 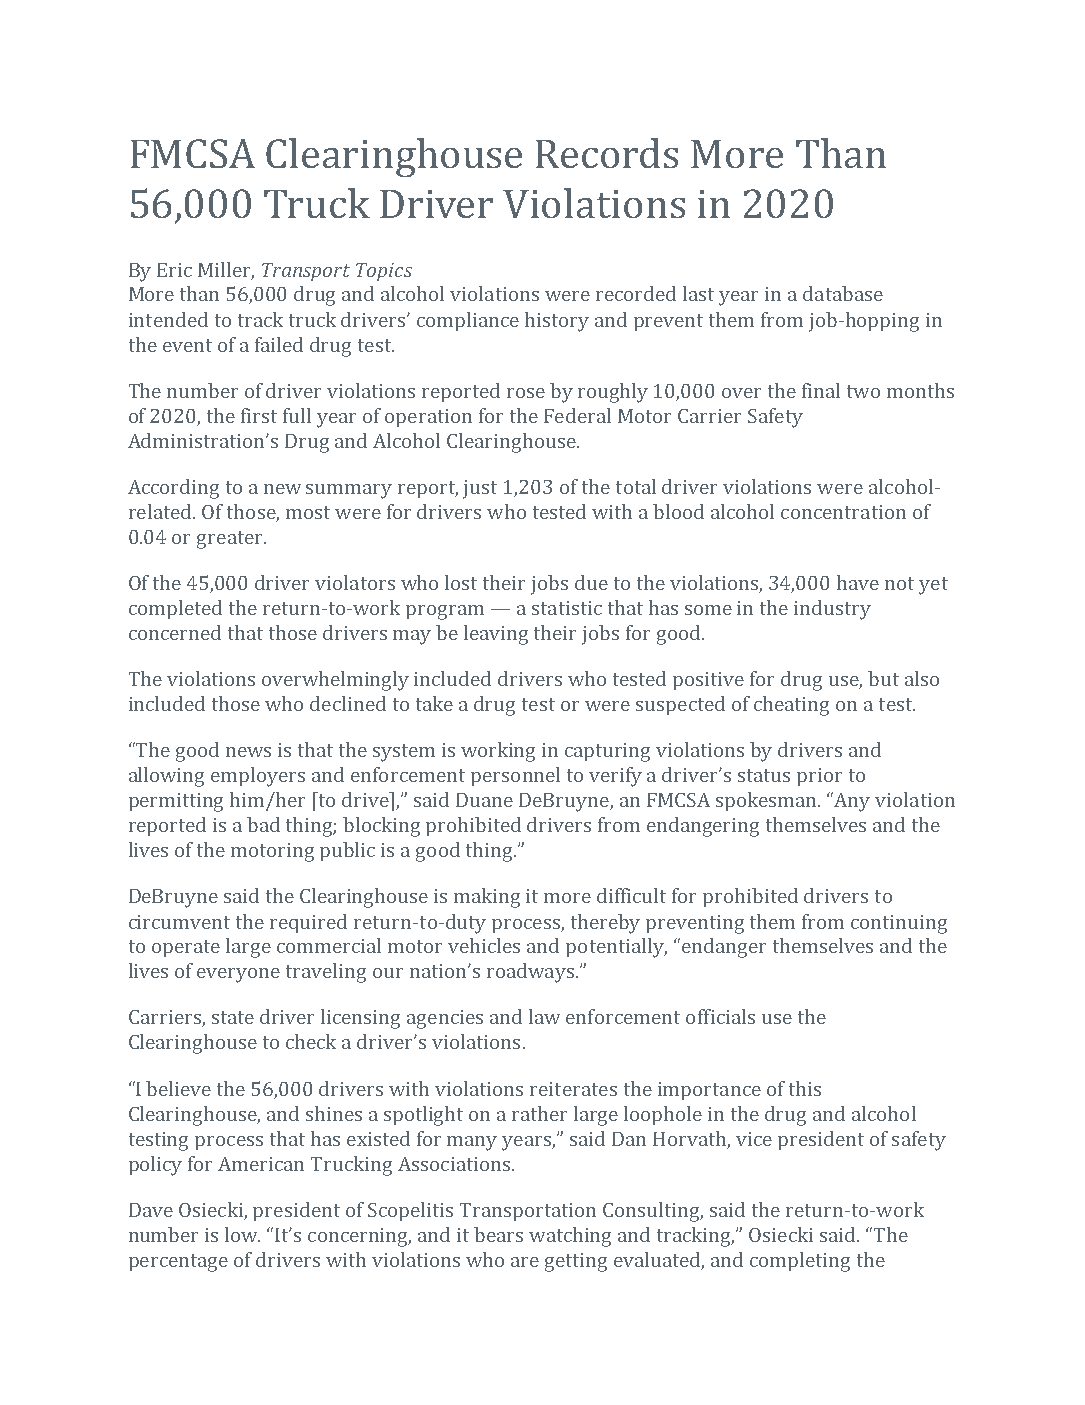 I want to click on database, so click(x=843, y=293).
